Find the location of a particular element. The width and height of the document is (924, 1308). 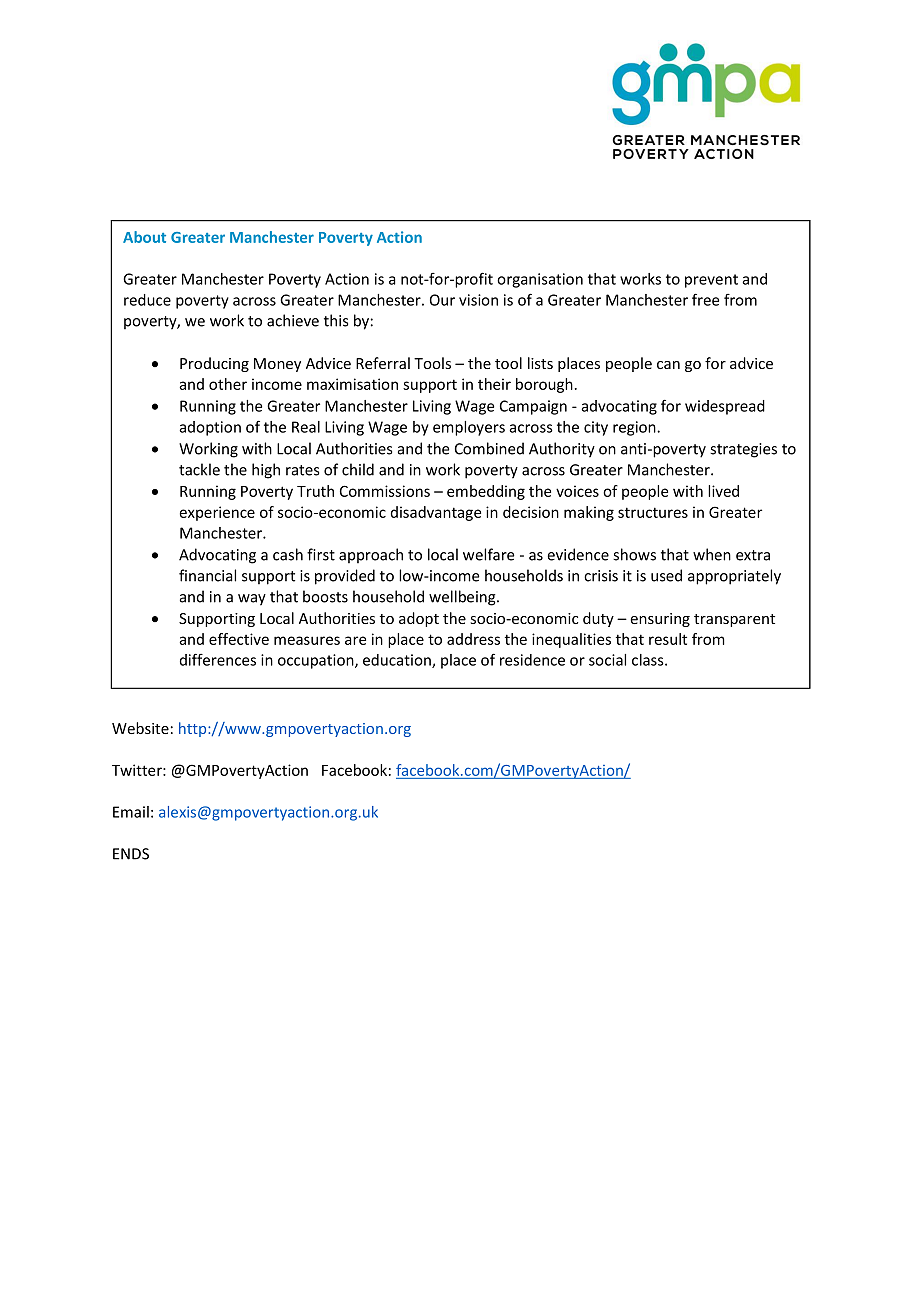

prevent is located at coordinates (711, 281).
